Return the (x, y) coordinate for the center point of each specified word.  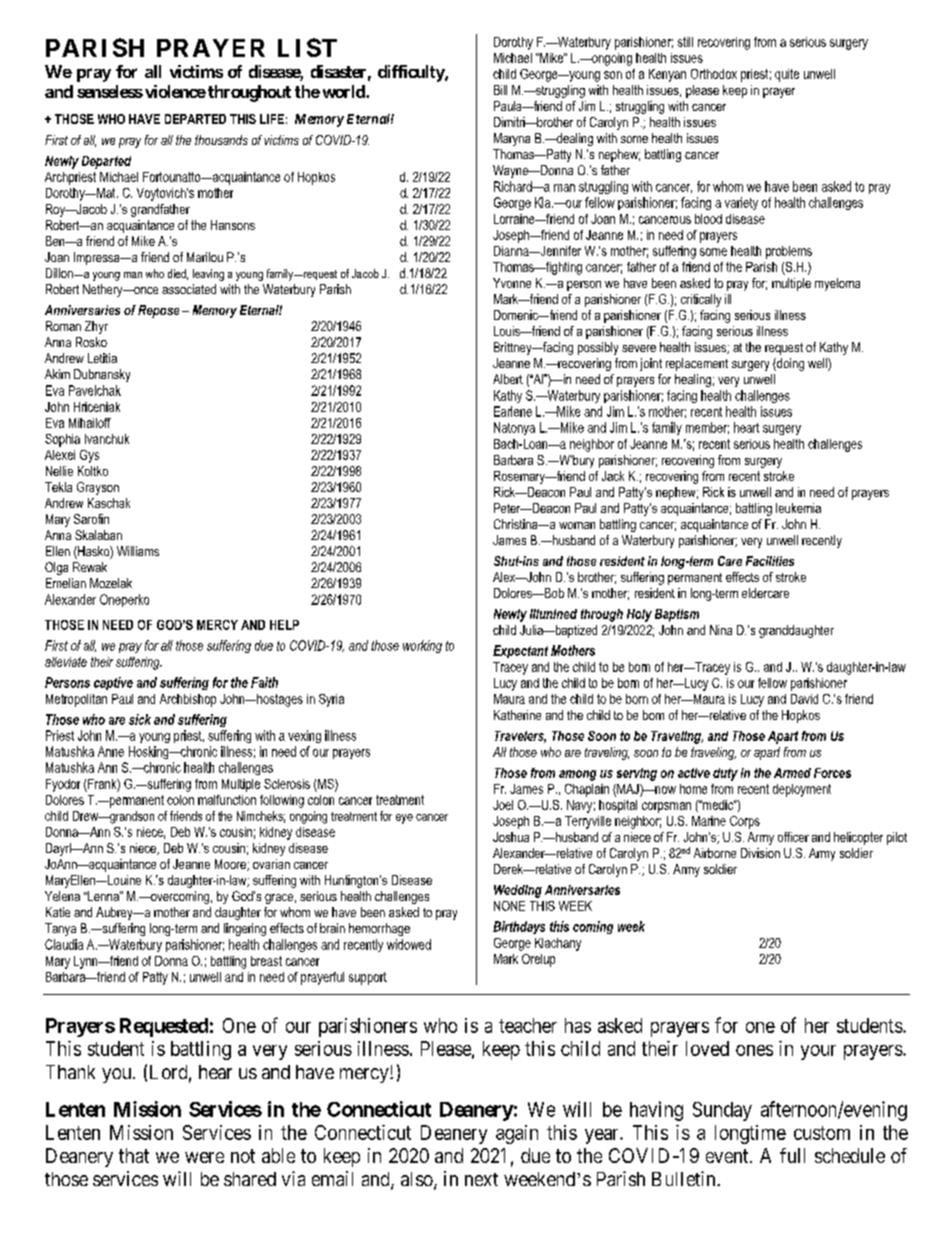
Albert (508, 379)
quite (787, 75)
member (707, 428)
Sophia (62, 440)
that (134, 1155)
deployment (802, 790)
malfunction (227, 800)
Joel (503, 805)
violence (175, 91)
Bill (500, 90)
